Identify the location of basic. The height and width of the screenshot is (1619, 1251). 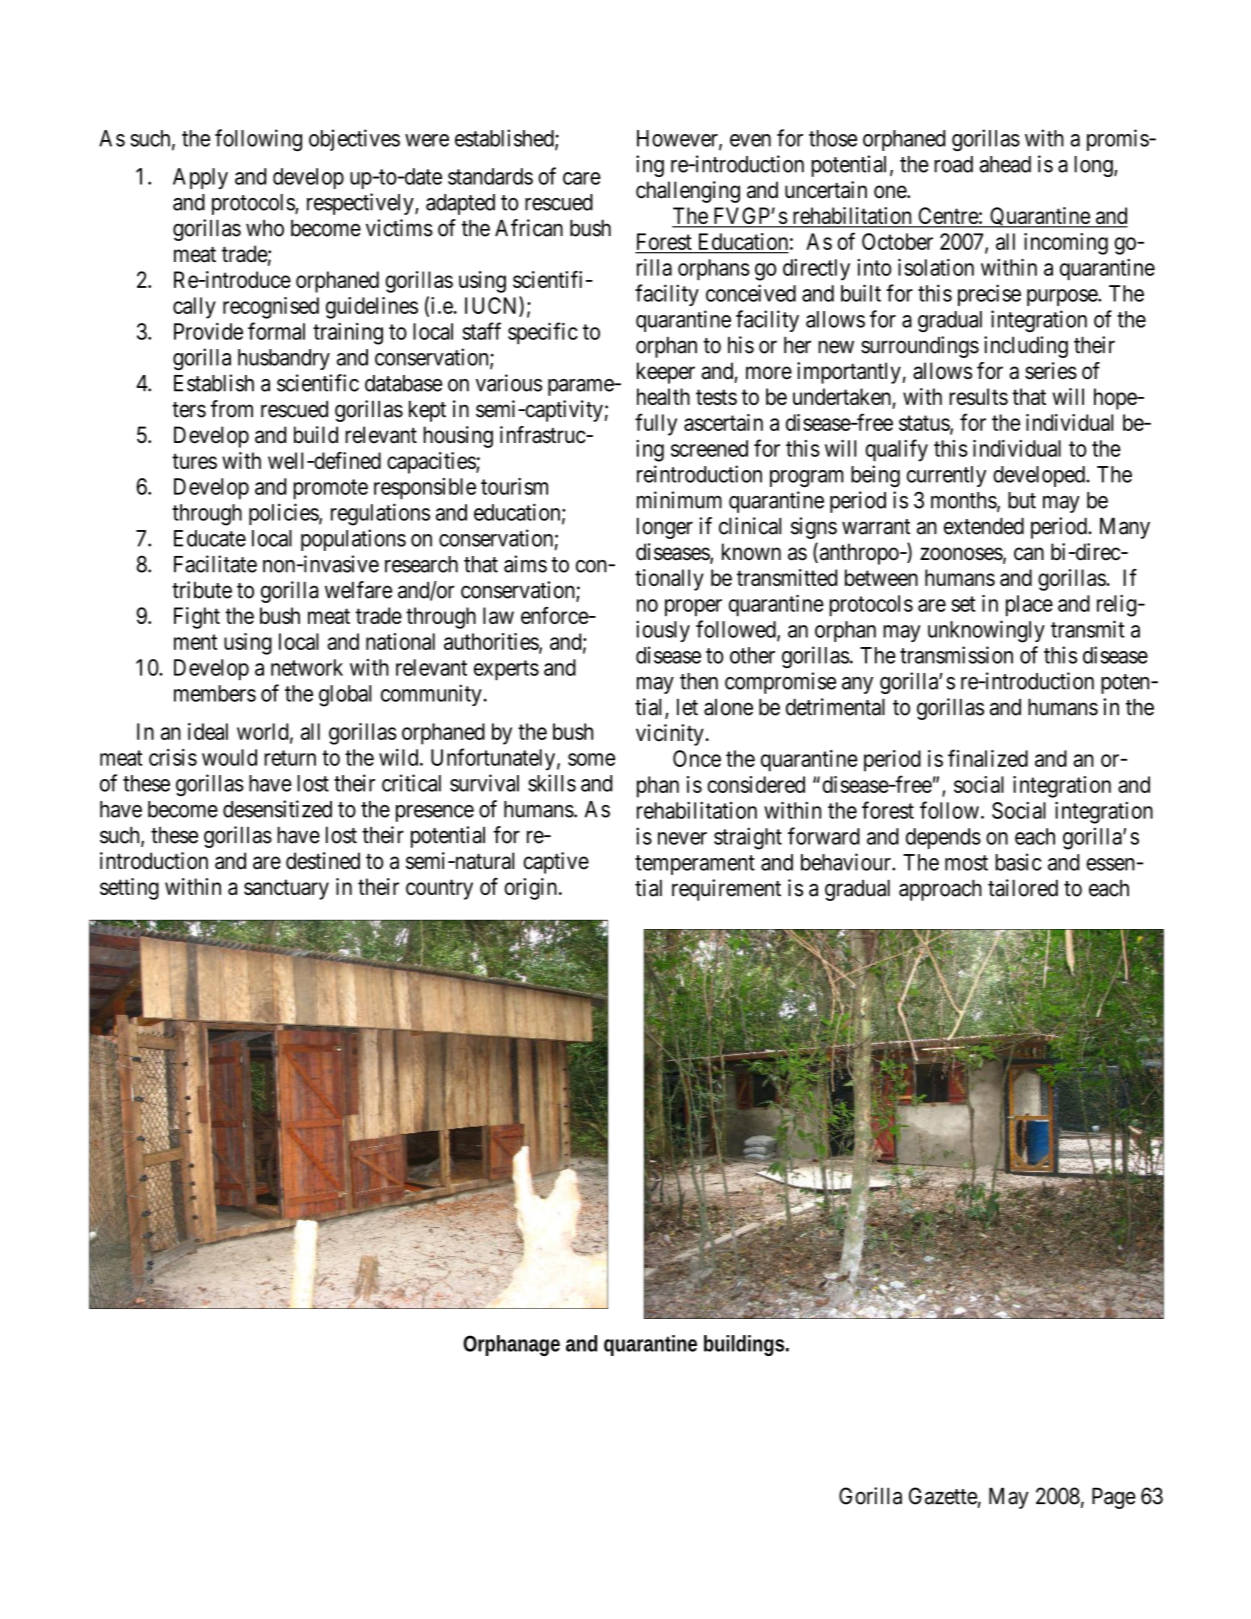
(1018, 862).
